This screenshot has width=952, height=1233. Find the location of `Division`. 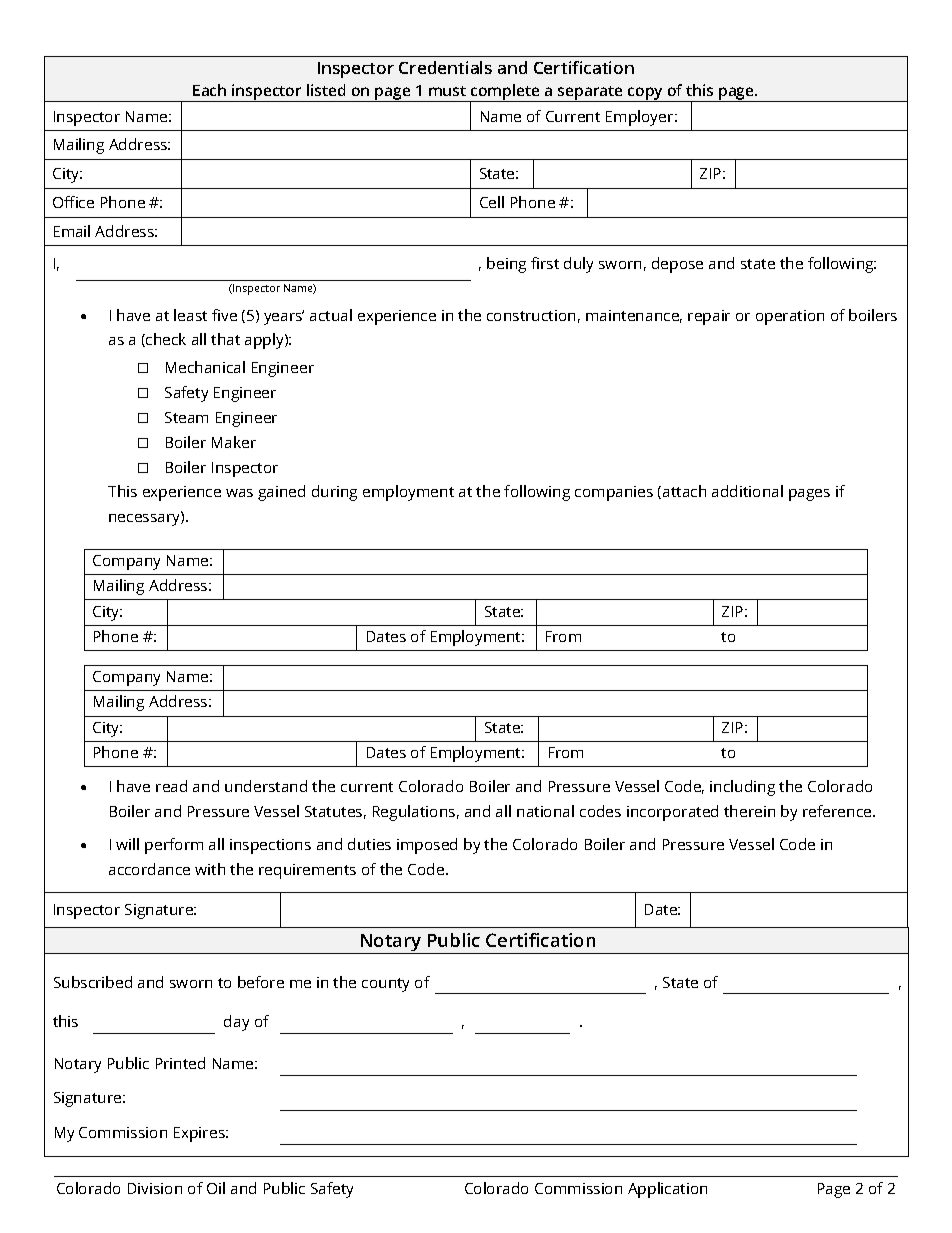

Division is located at coordinates (155, 1188).
